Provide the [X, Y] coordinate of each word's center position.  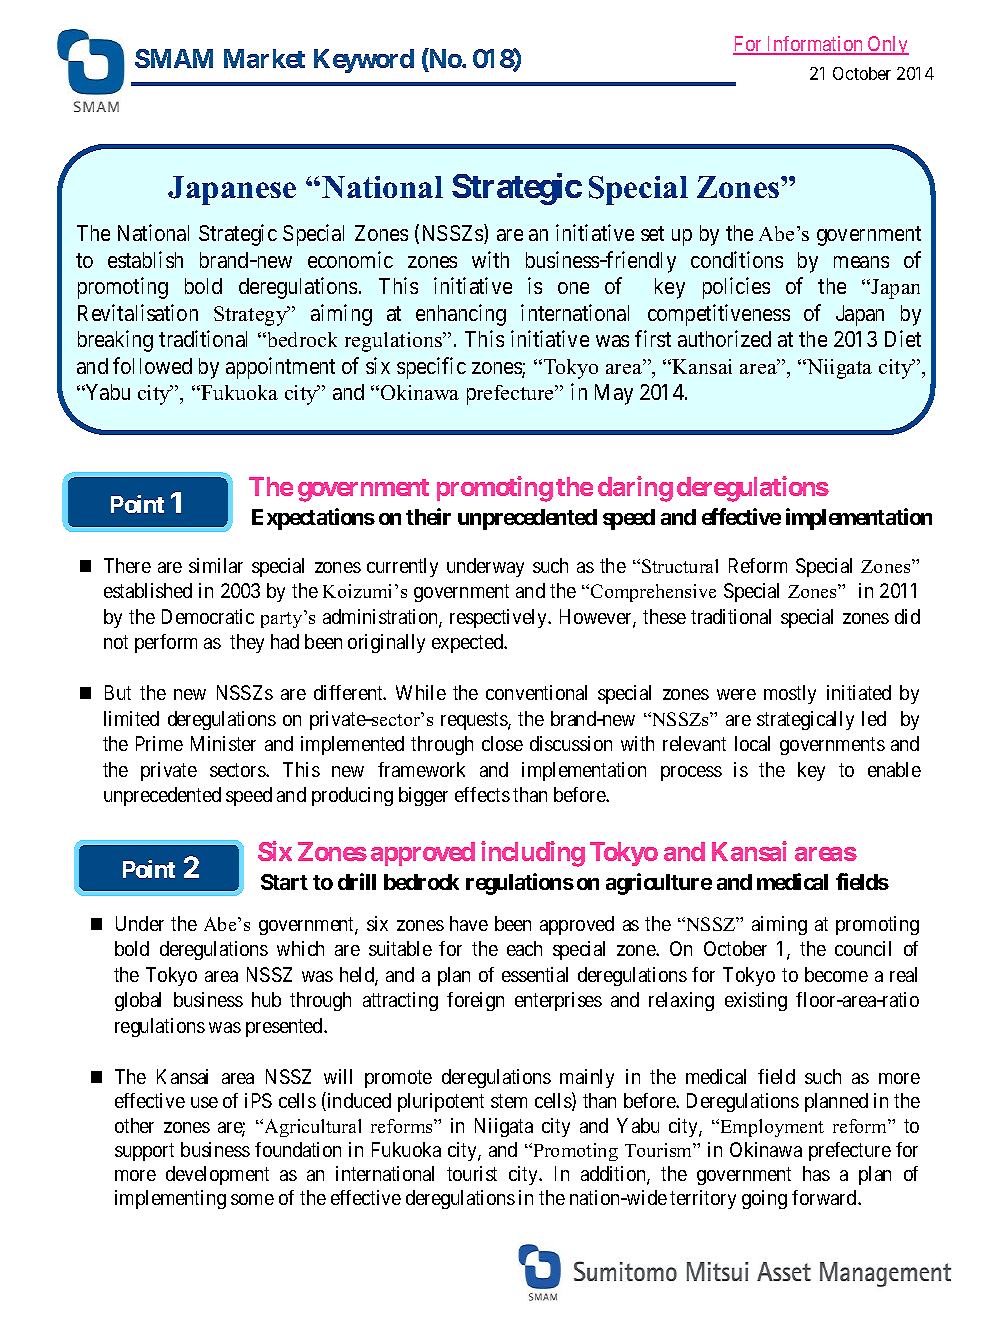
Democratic [208, 616]
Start [284, 882]
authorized [724, 338]
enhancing [461, 315]
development [217, 1175]
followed [152, 365]
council [863, 948]
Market [264, 58]
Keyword [364, 61]
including [533, 854]
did [907, 616]
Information [815, 45]
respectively [499, 618]
